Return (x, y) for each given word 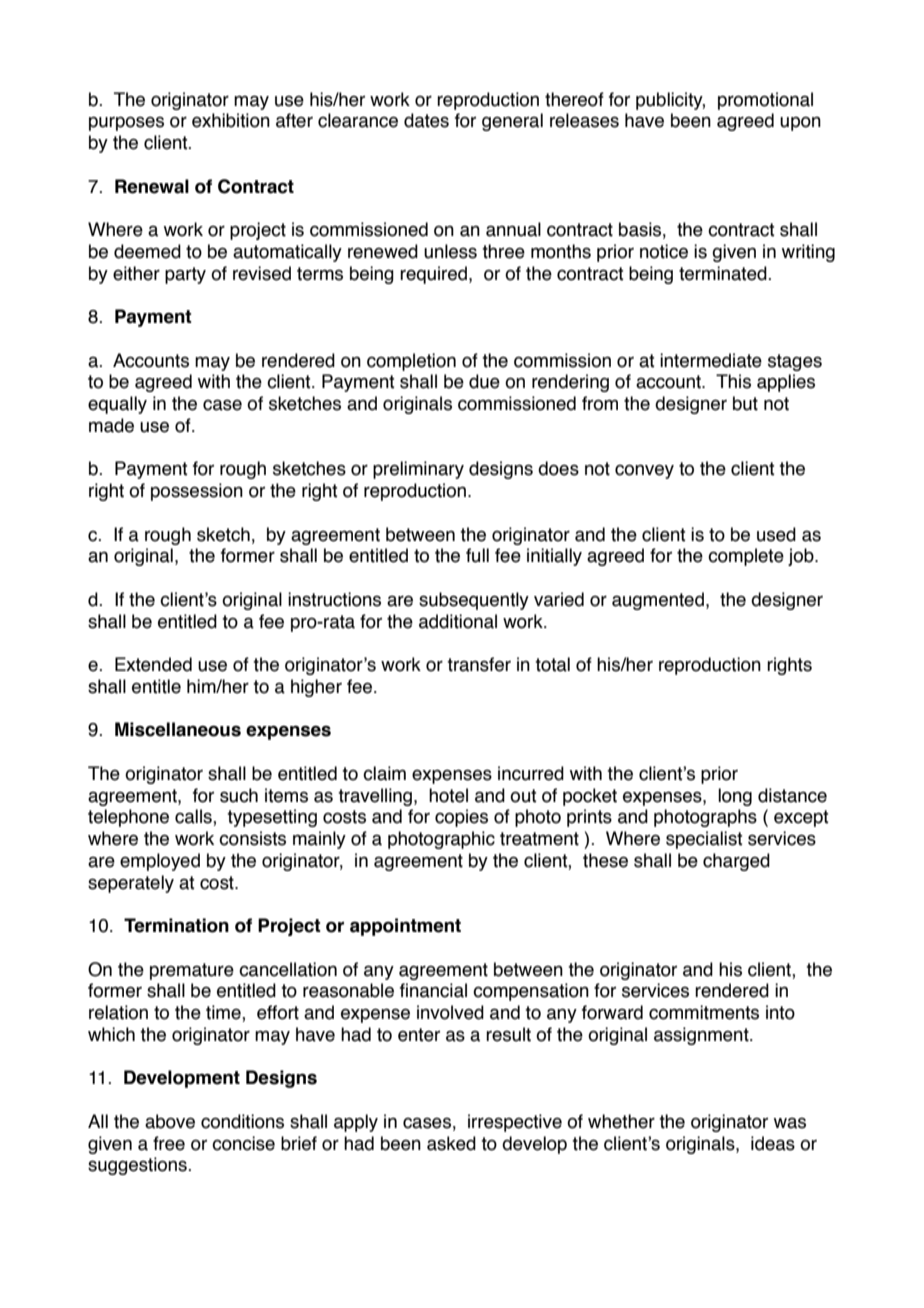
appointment (405, 927)
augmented (658, 601)
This (733, 381)
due (484, 381)
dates (426, 120)
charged (736, 862)
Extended (153, 664)
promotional (765, 101)
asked (451, 1143)
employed (160, 862)
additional (458, 621)
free (169, 1143)
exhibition (231, 120)
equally (117, 405)
